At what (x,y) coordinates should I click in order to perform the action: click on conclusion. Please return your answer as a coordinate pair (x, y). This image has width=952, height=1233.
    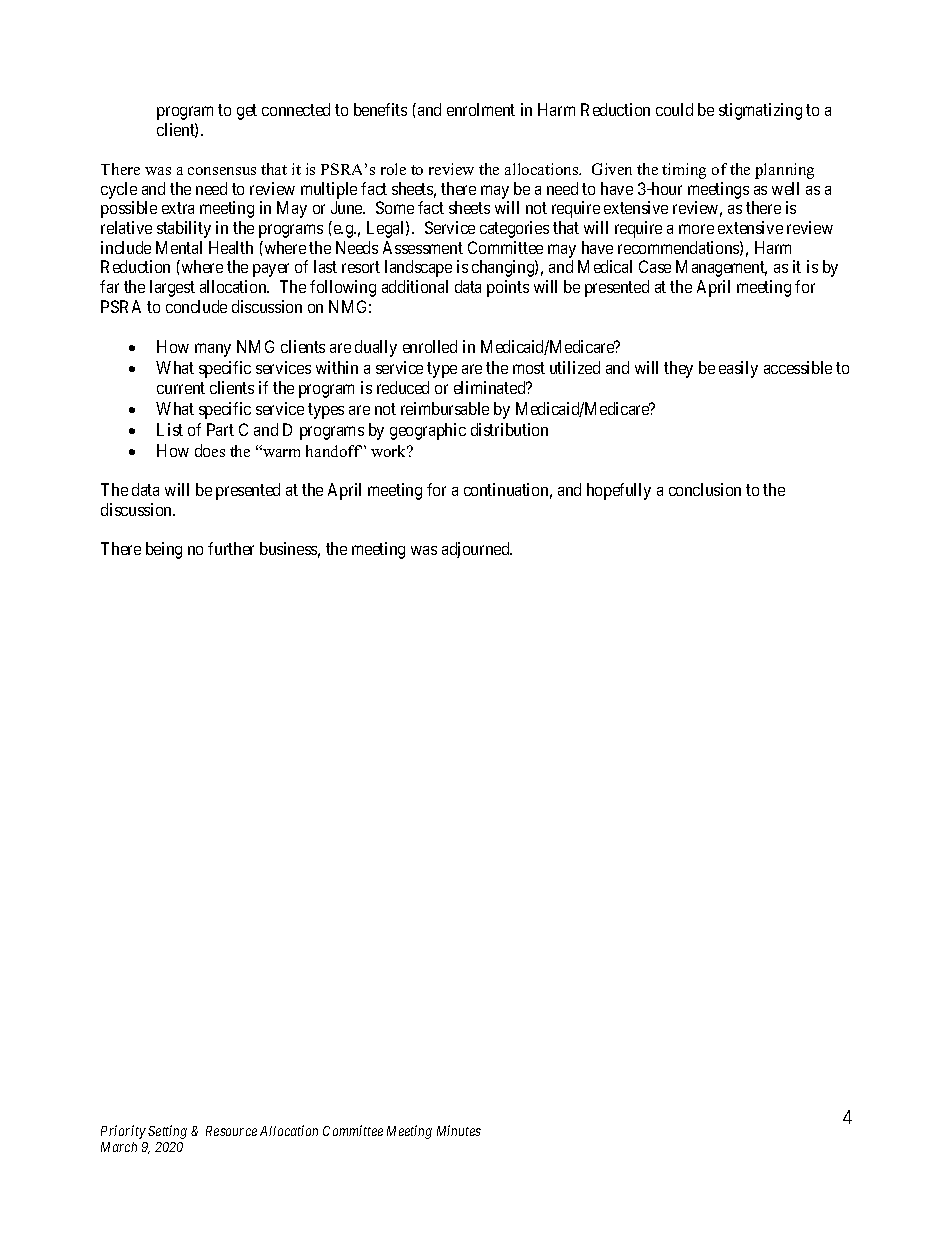
    Looking at the image, I should click on (705, 489).
